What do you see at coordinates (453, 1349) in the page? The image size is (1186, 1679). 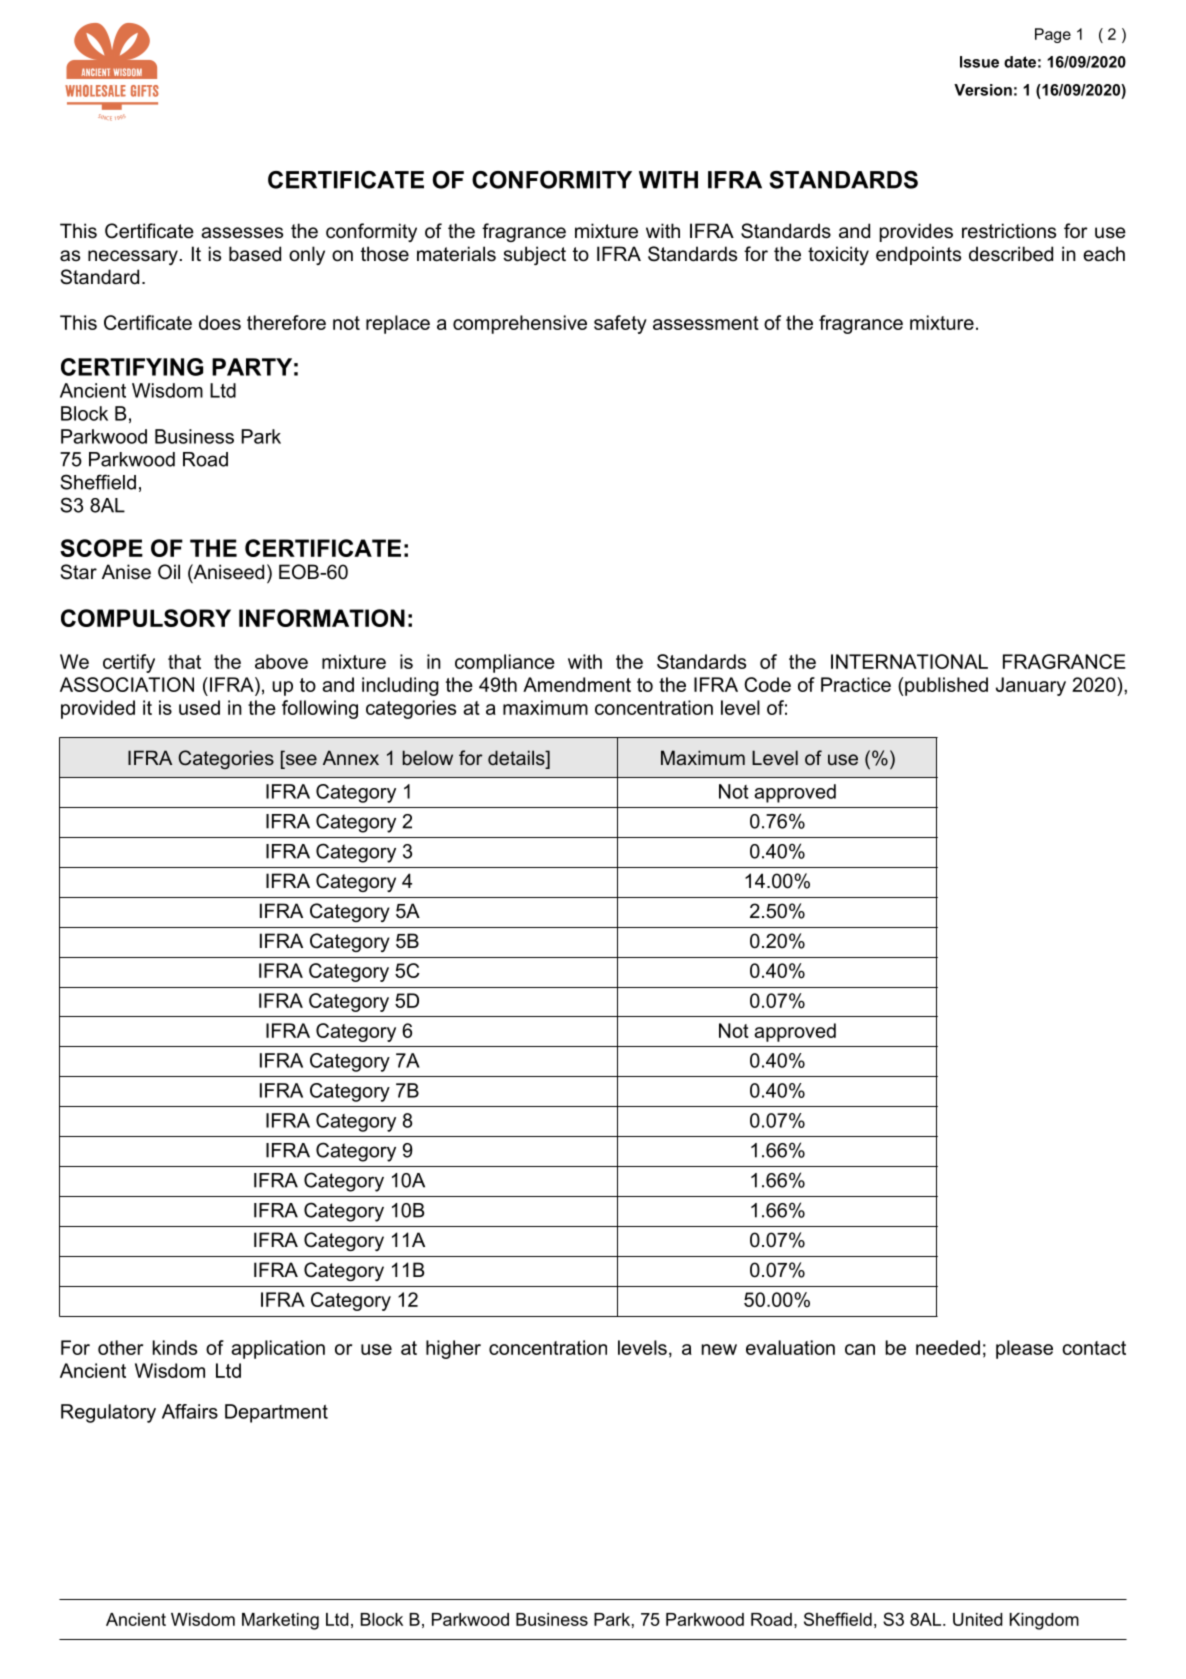 I see `higher` at bounding box center [453, 1349].
